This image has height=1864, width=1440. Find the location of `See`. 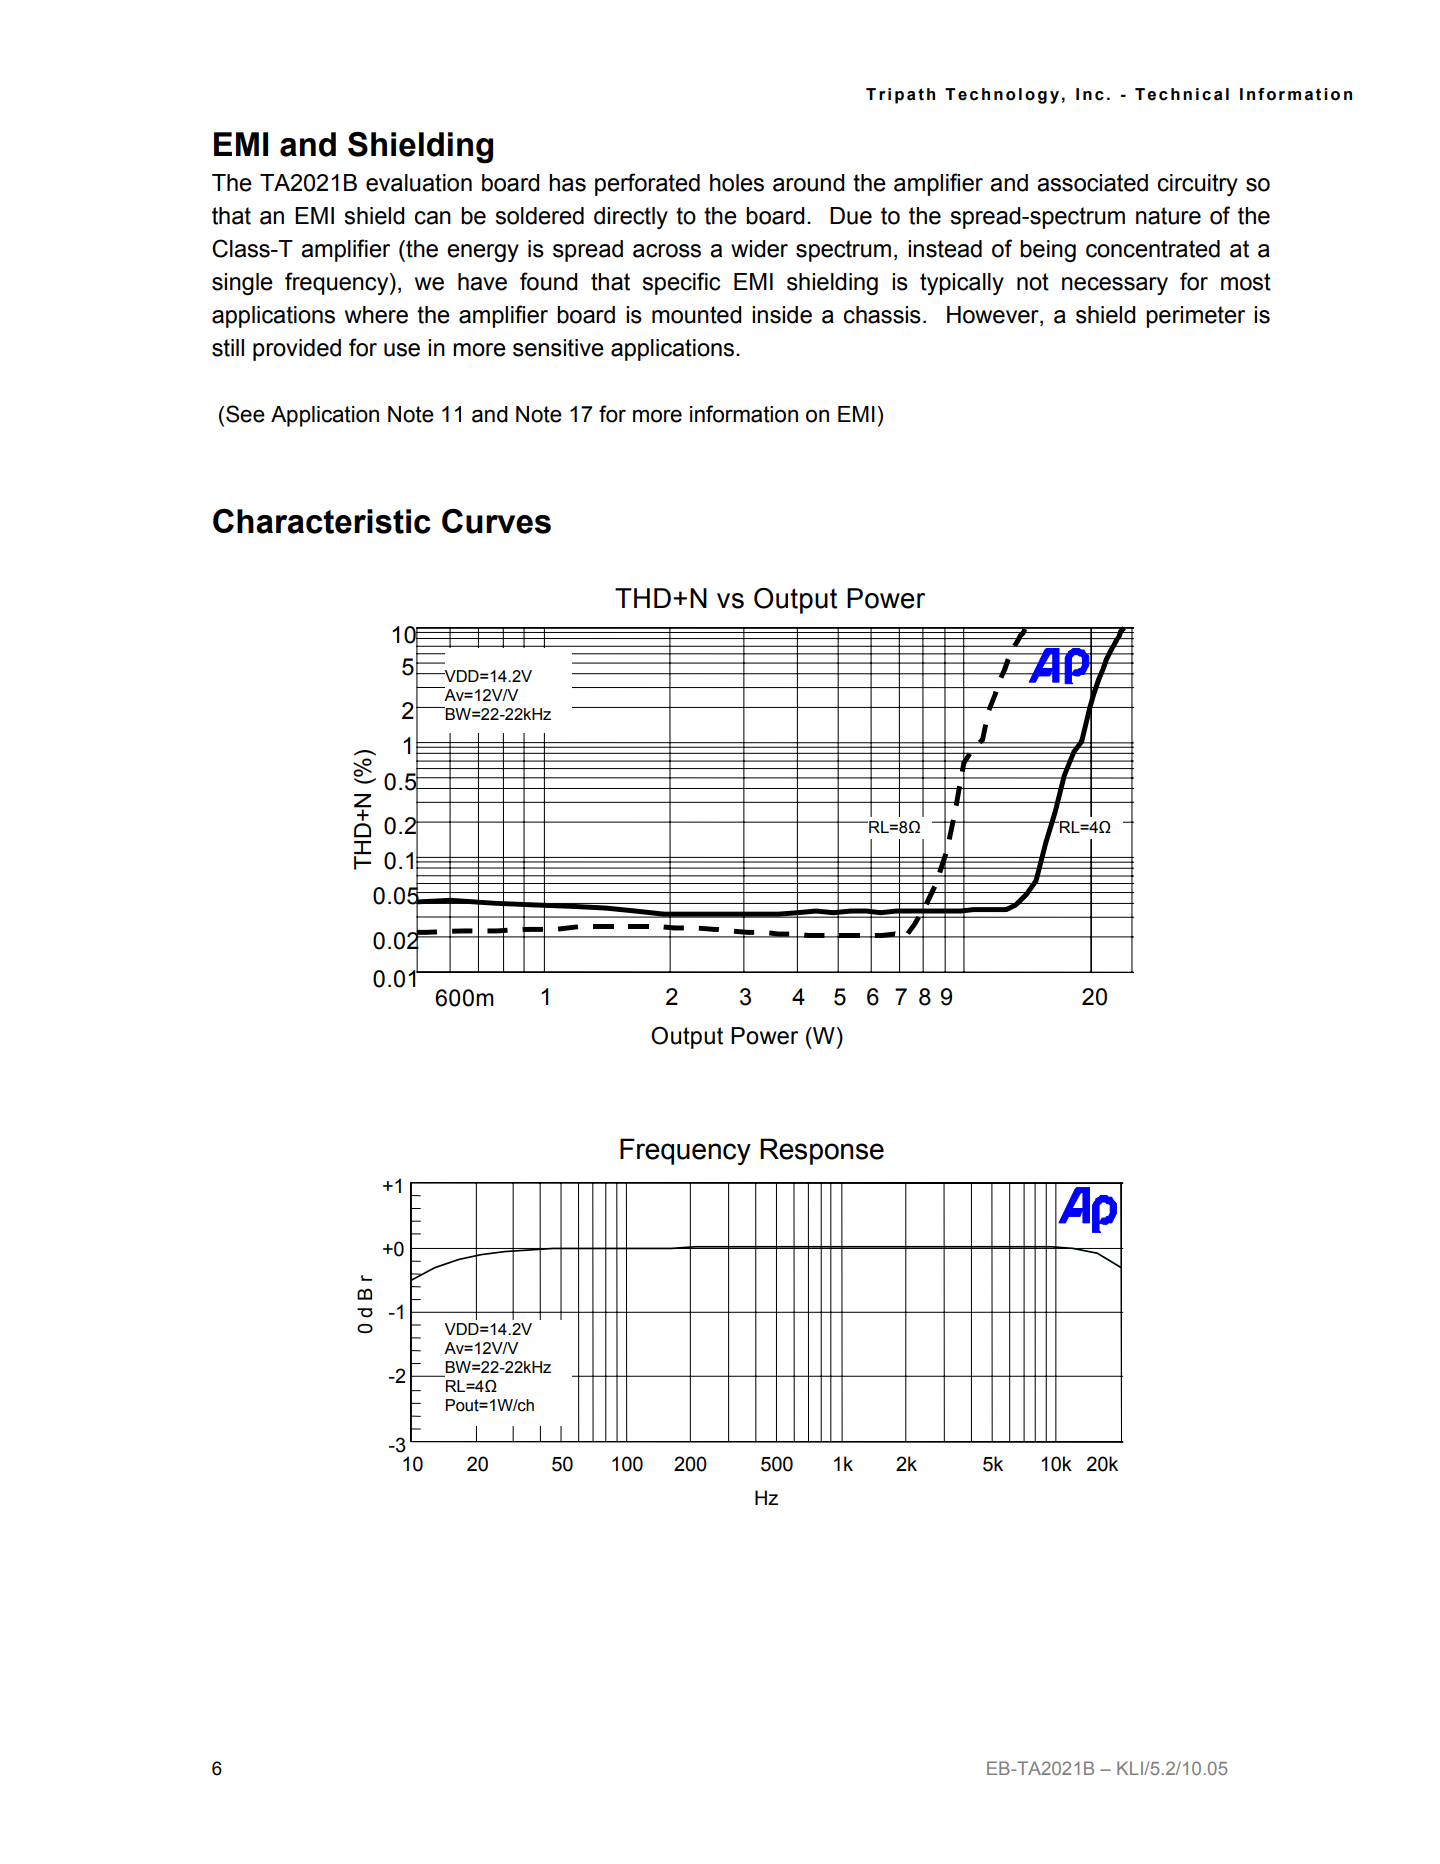

See is located at coordinates (245, 414).
